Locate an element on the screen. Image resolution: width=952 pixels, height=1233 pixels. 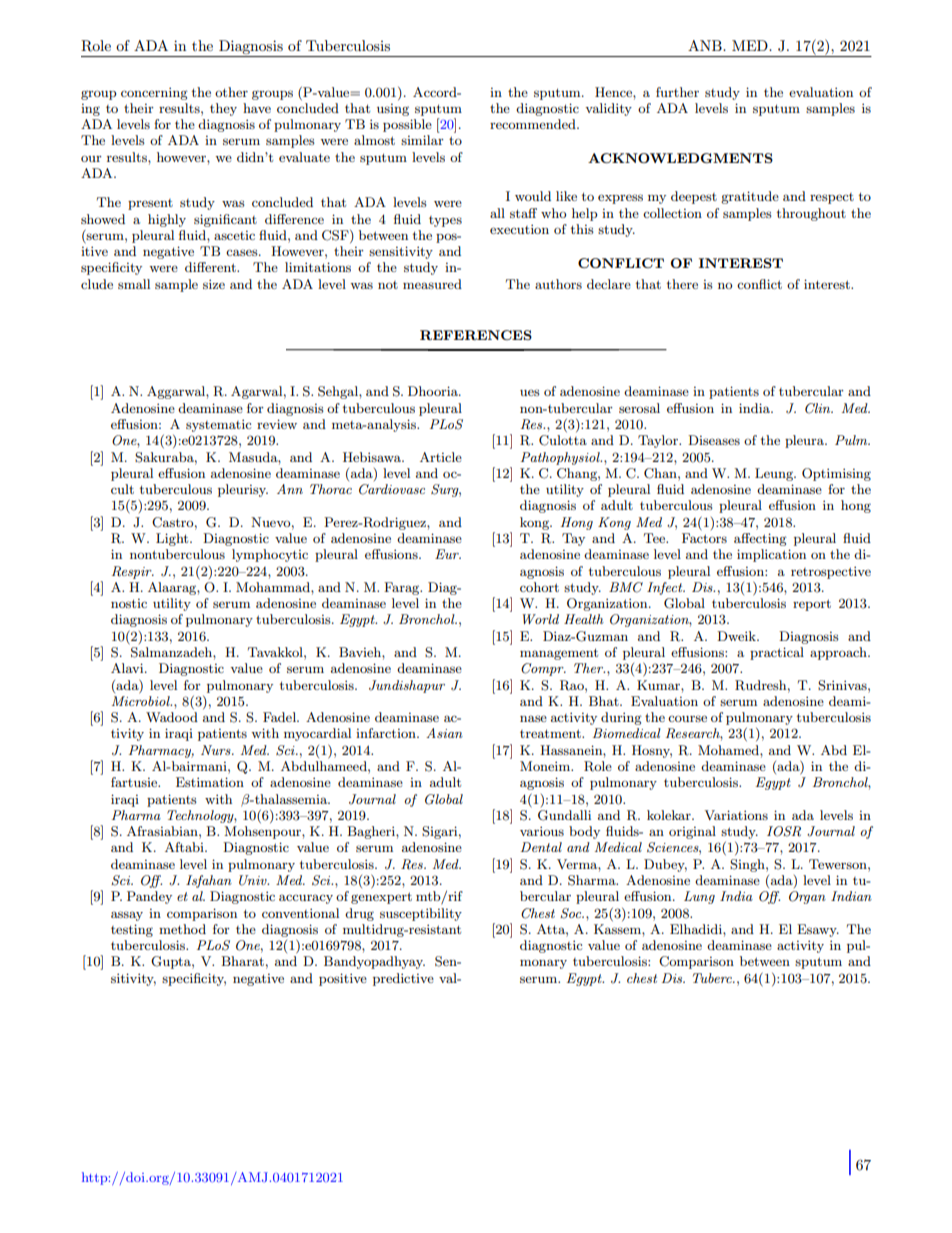
they is located at coordinates (223, 109).
